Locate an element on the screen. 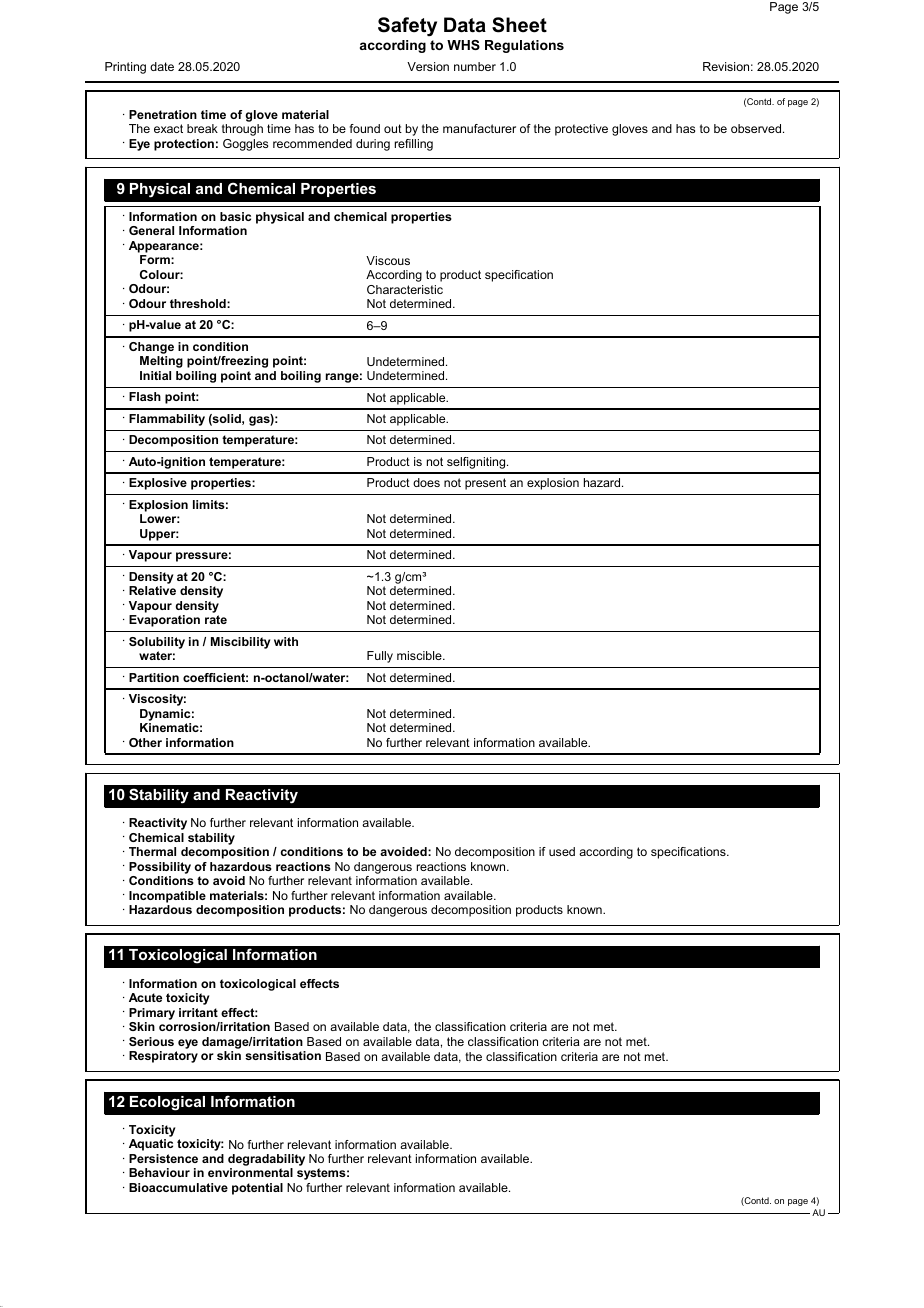  protective is located at coordinates (581, 130).
